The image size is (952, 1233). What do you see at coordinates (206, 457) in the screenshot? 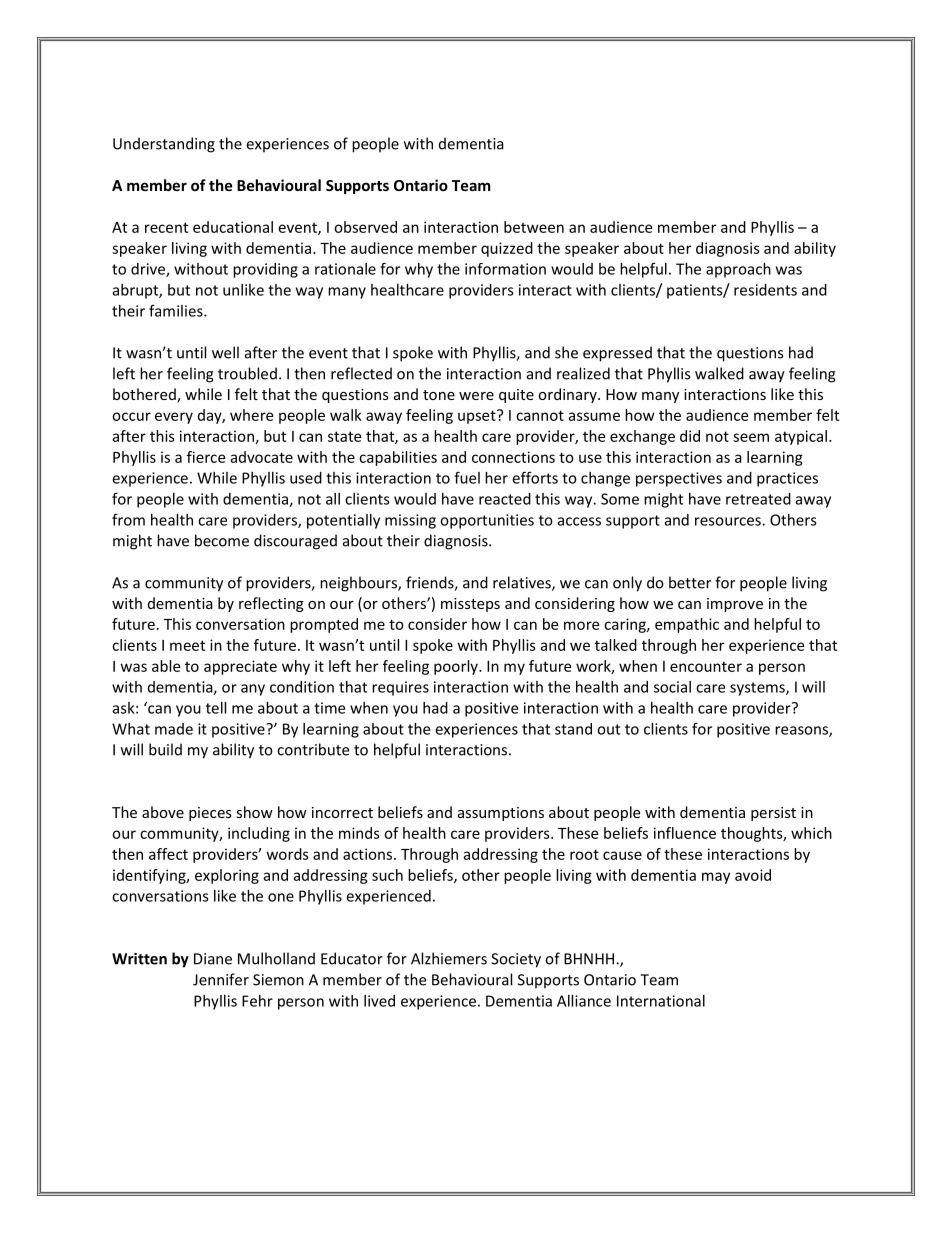
I see `fierce` at bounding box center [206, 457].
